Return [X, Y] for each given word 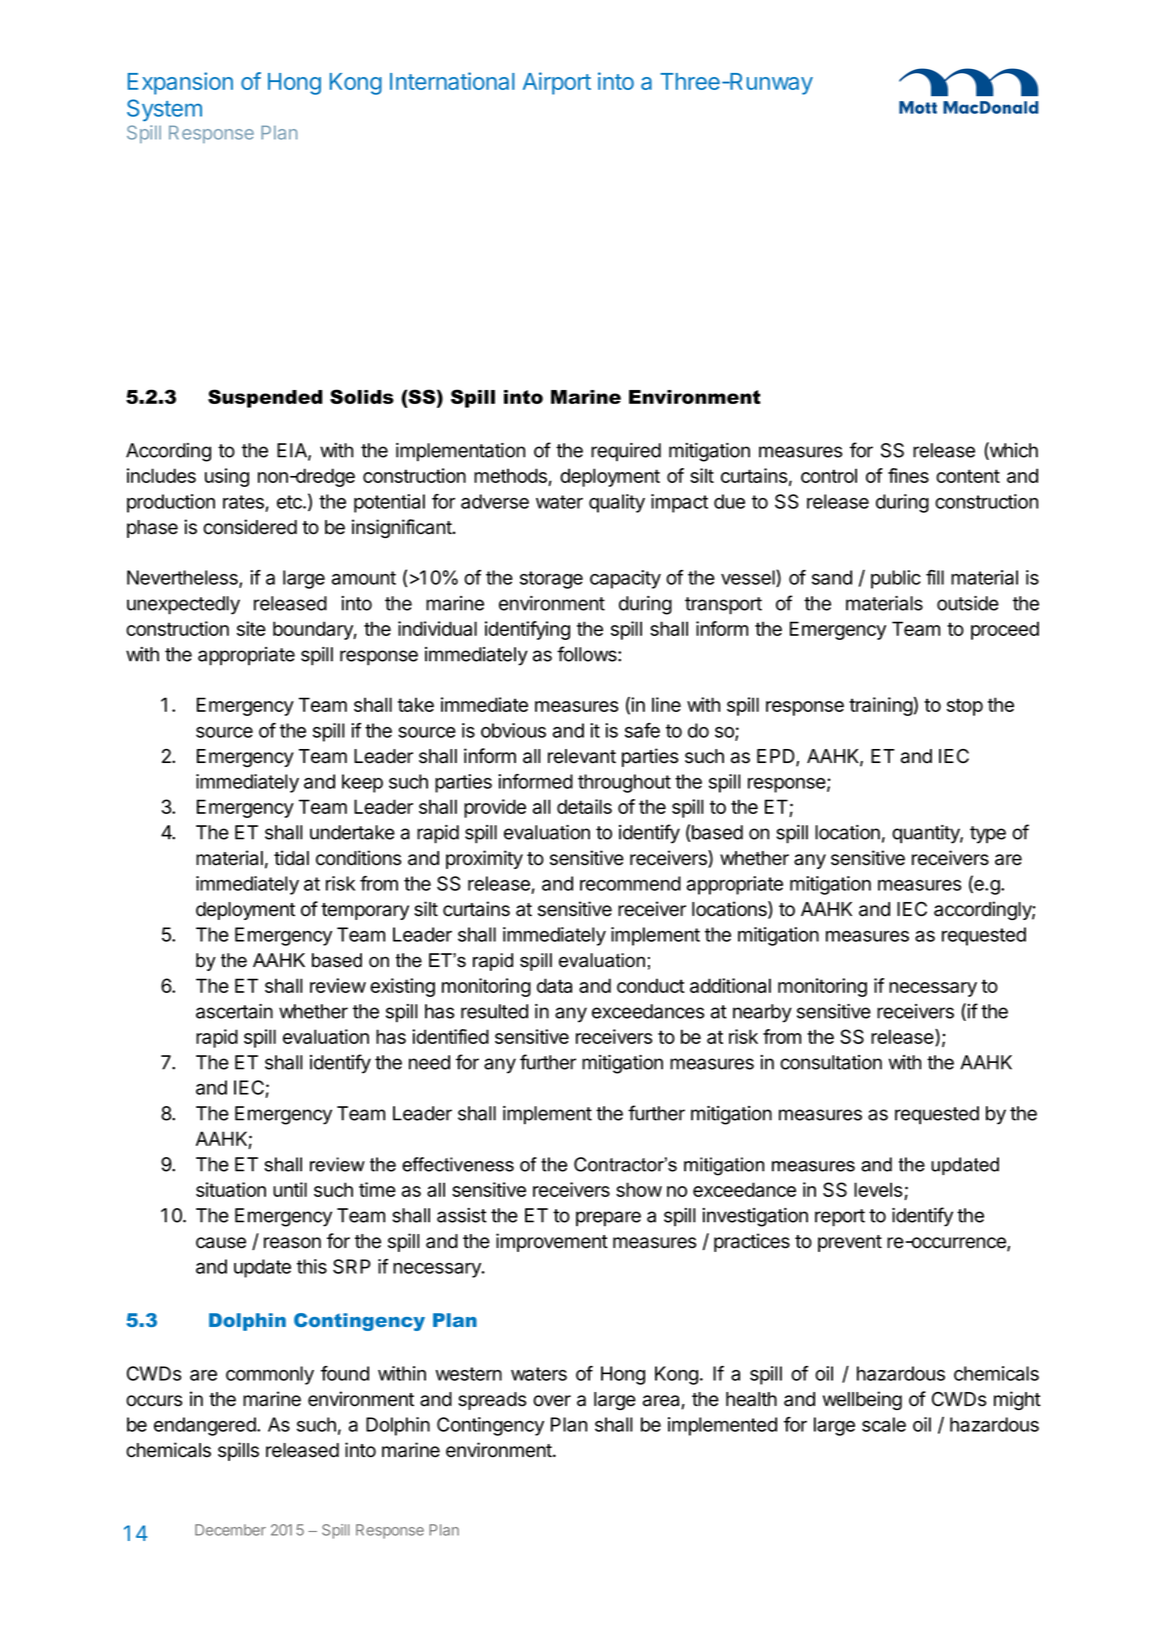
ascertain [234, 1011]
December [230, 1530]
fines [908, 475]
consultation [831, 1062]
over [552, 1401]
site [251, 628]
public [896, 579]
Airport [557, 83]
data [554, 985]
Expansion [180, 83]
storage [551, 580]
